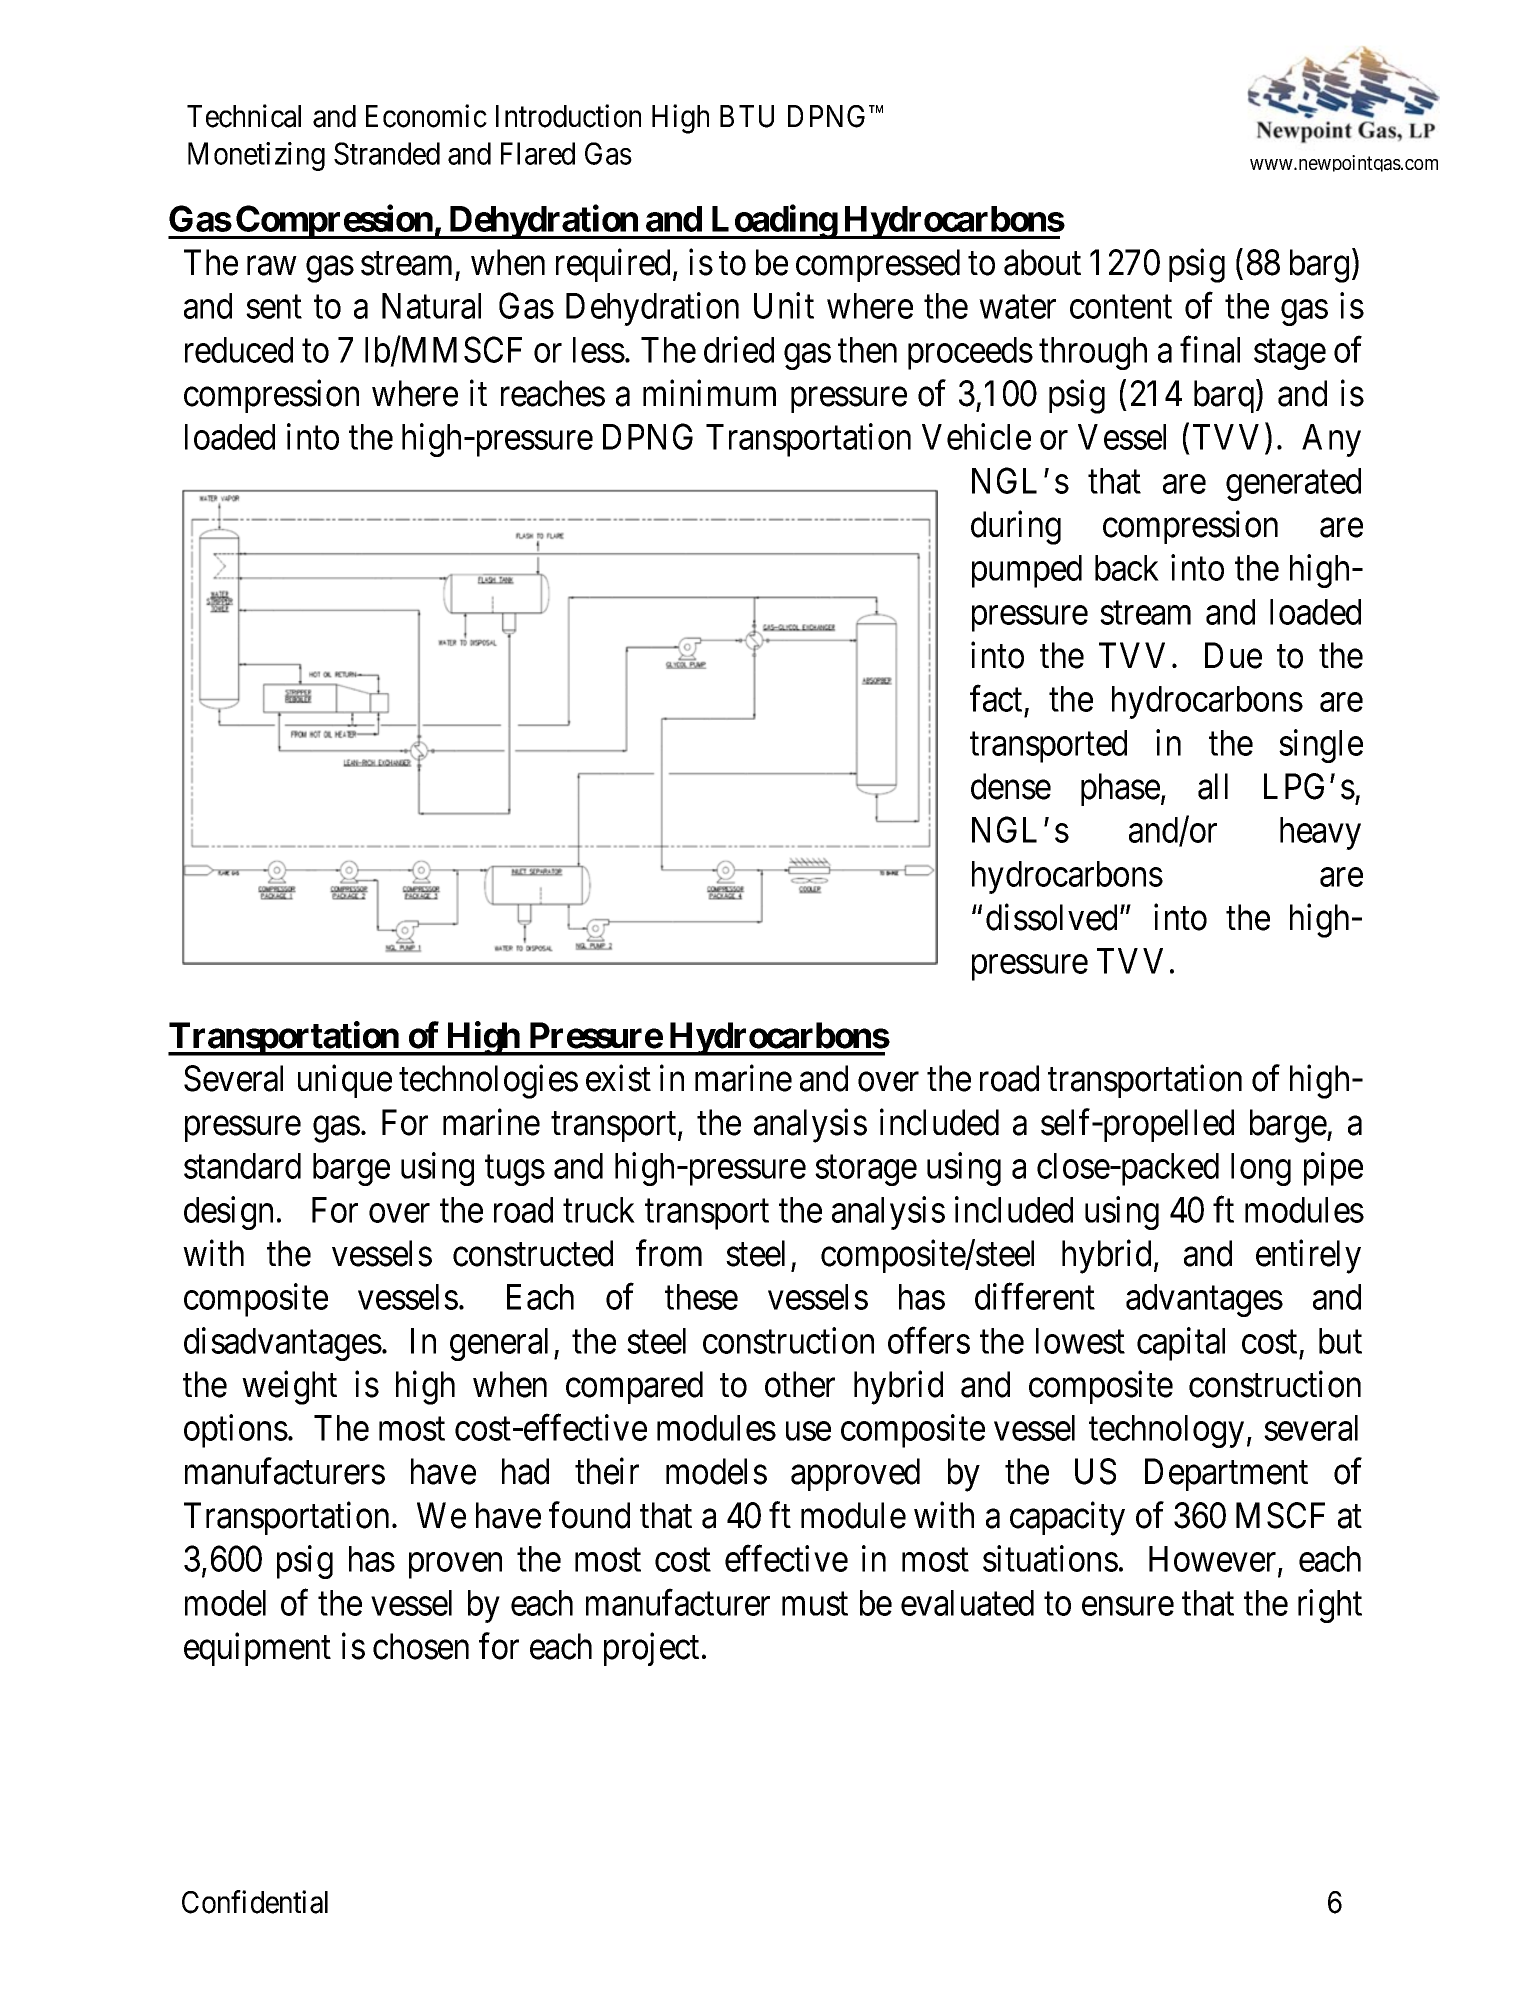 The height and width of the screenshot is (1991, 1538). Describe the element at coordinates (651, 1649) in the screenshot. I see `project` at that location.
